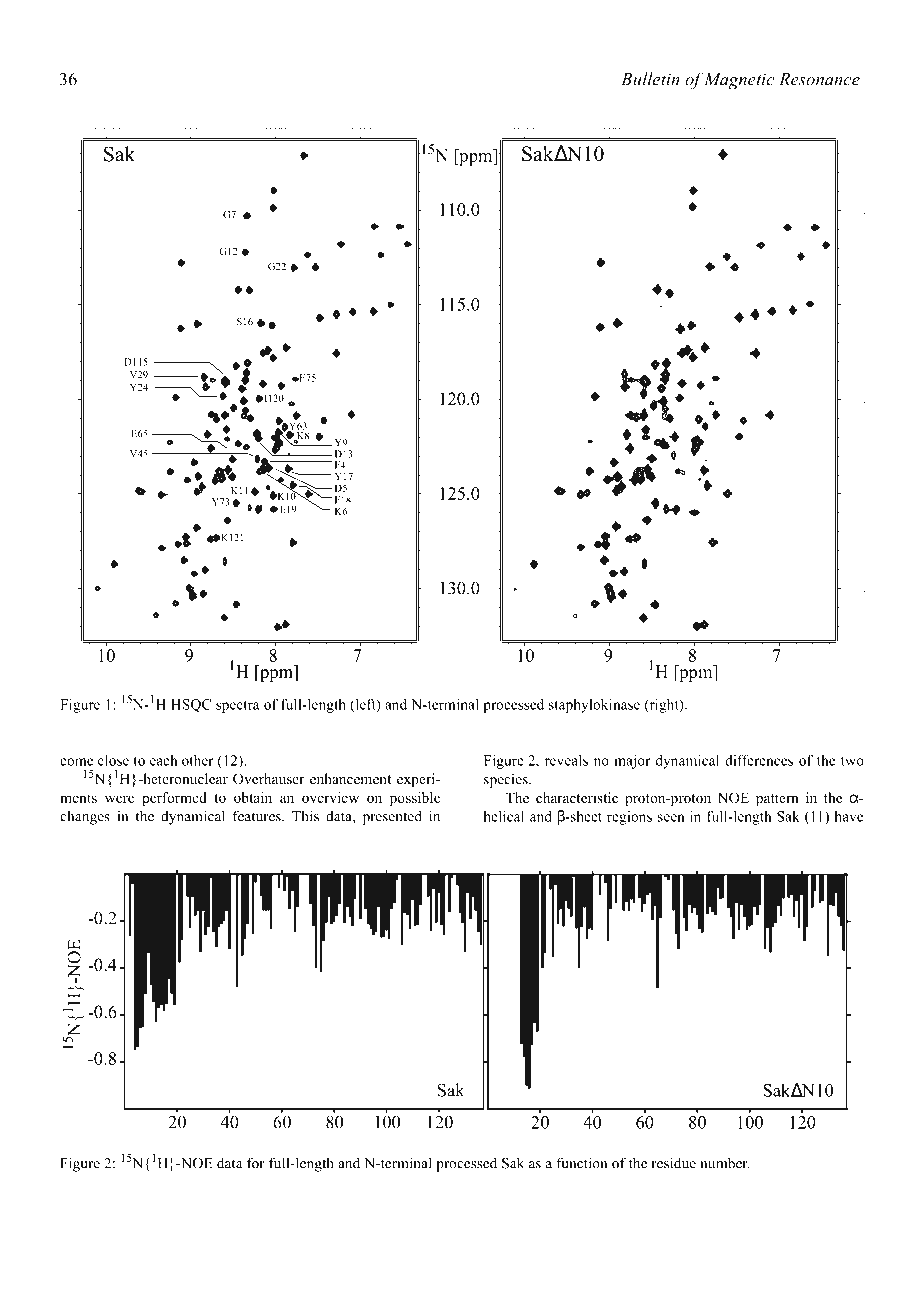 This document has height=1308, width=924. I want to click on Resonance, so click(819, 79).
